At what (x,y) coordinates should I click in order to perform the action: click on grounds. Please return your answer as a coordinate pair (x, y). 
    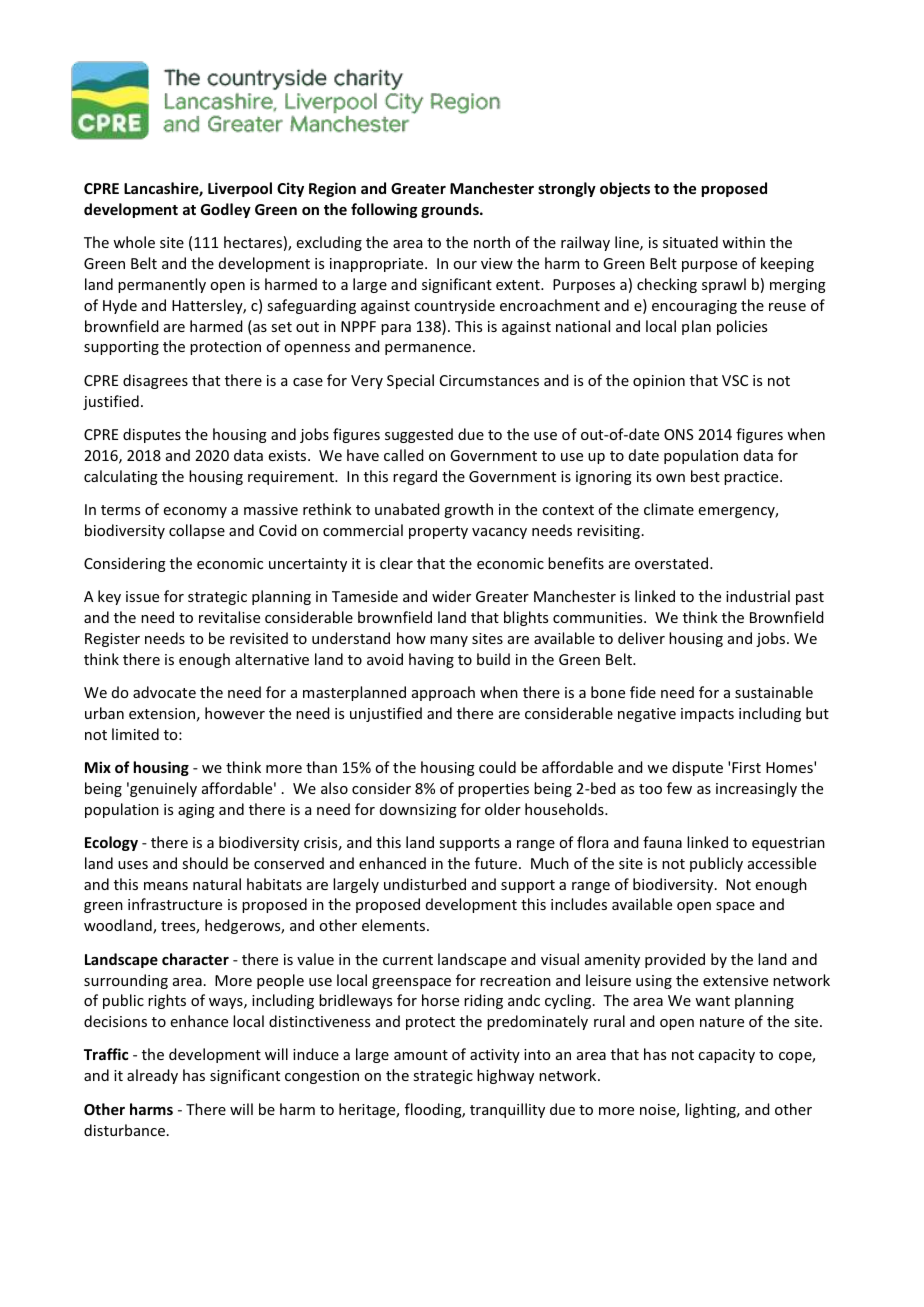
    Looking at the image, I should click on (451, 210).
